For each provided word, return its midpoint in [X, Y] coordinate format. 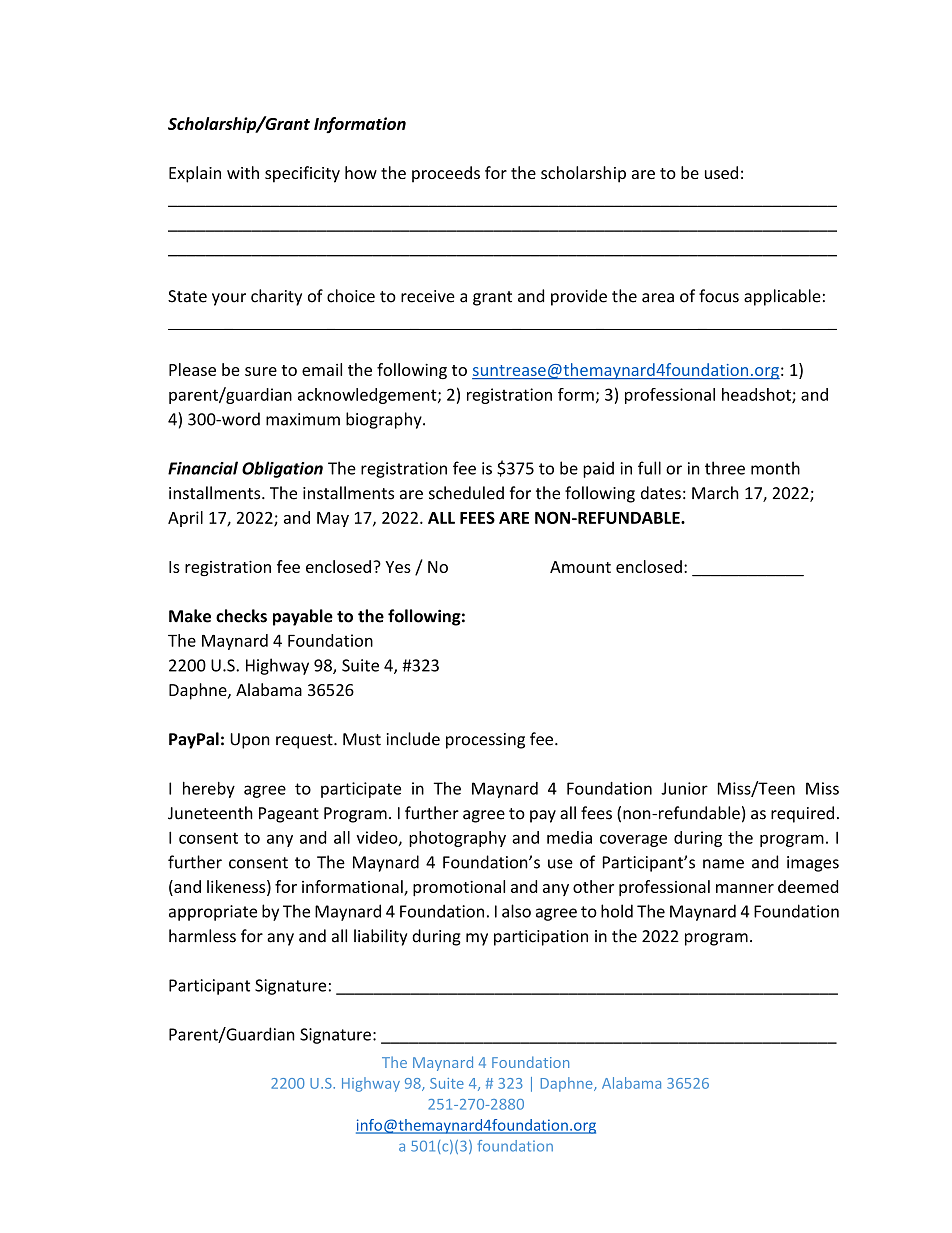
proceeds [446, 174]
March [715, 493]
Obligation [282, 469]
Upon [250, 741]
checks [241, 616]
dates [661, 493]
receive [428, 296]
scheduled [466, 493]
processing [485, 741]
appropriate [213, 913]
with [243, 172]
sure [261, 371]
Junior [684, 788]
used [721, 172]
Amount [580, 567]
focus [719, 296]
